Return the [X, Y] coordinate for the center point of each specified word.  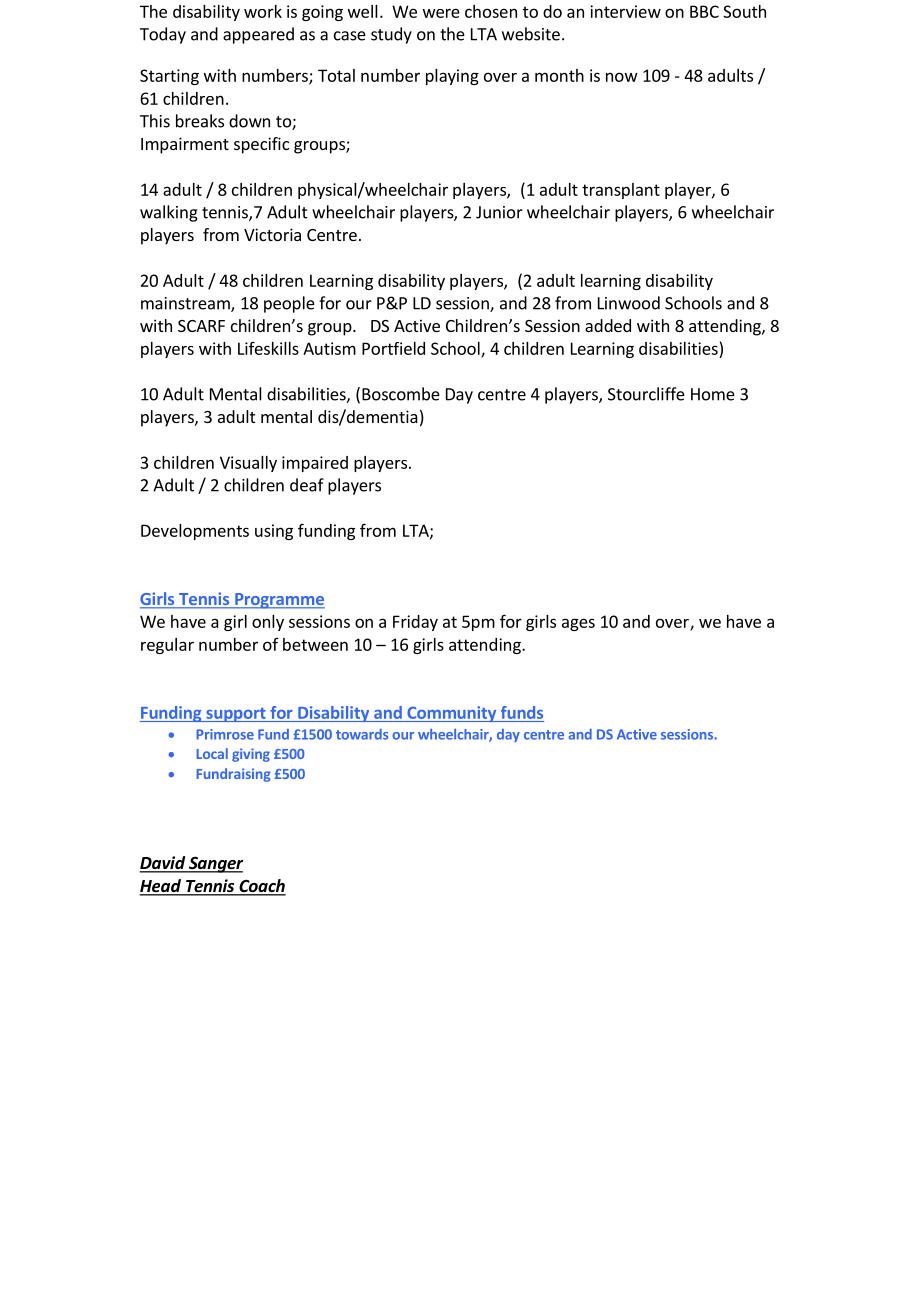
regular [167, 646]
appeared [258, 35]
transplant [621, 191]
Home [713, 394]
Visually [248, 464]
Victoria [272, 234]
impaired [315, 464]
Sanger [214, 865]
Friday [415, 623]
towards [362, 734]
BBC [704, 11]
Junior [499, 212]
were [441, 13]
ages [578, 624]
